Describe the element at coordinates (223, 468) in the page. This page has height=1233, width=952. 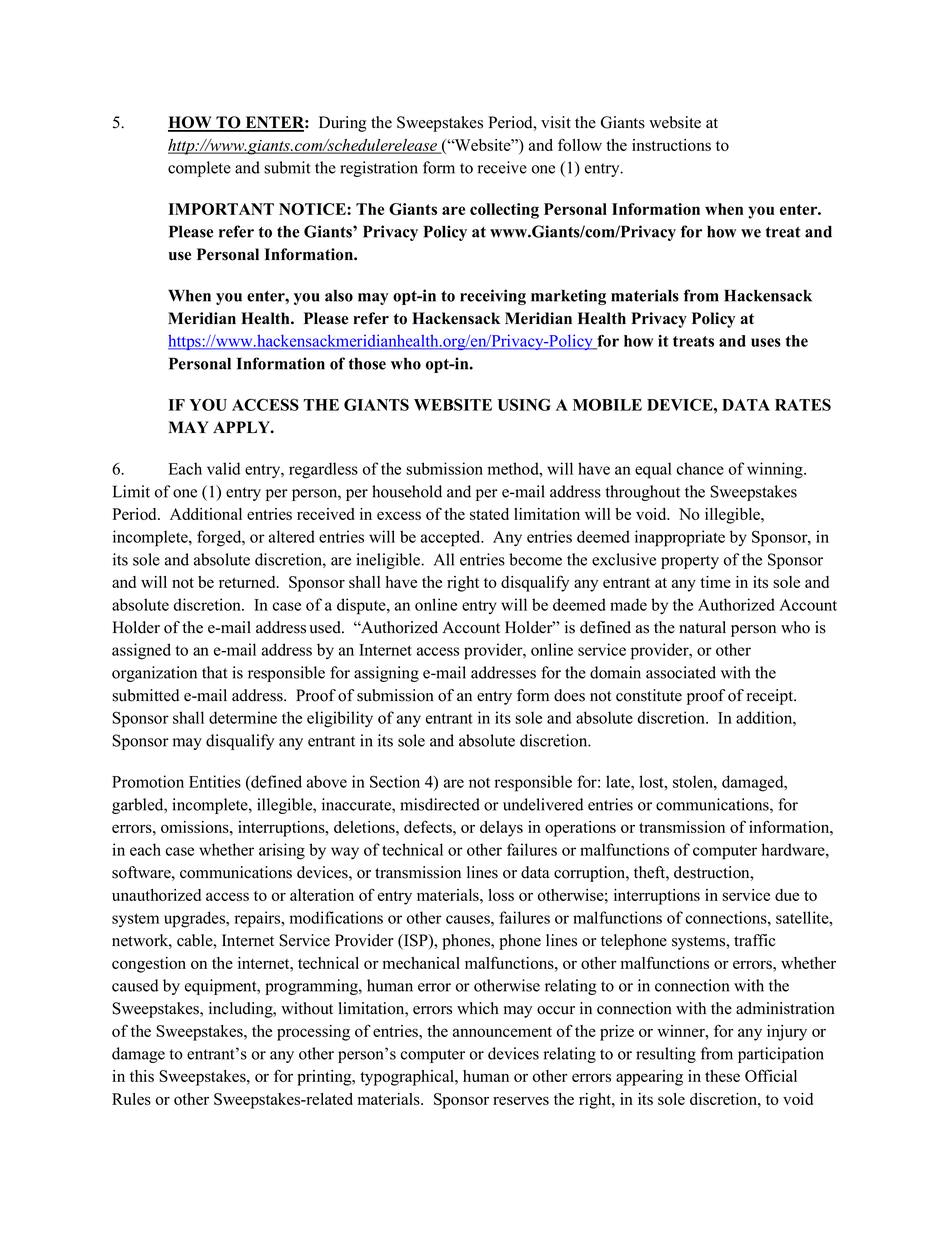
I see `valid` at that location.
